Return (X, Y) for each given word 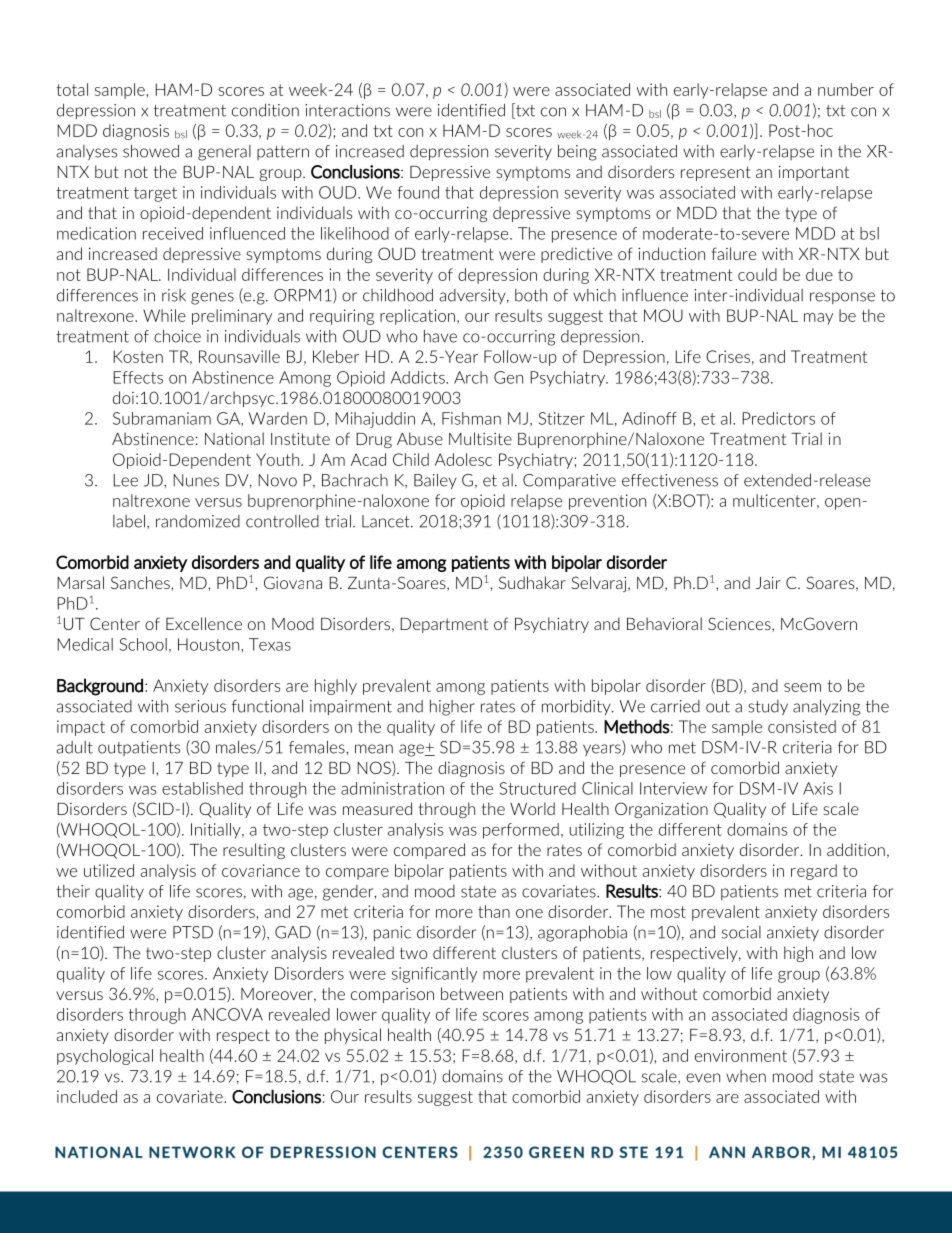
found (418, 192)
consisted (802, 726)
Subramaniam (162, 418)
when (746, 1076)
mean (374, 749)
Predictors (778, 418)
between (472, 993)
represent (716, 173)
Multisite (480, 438)
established (202, 788)
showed (151, 151)
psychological (105, 1057)
